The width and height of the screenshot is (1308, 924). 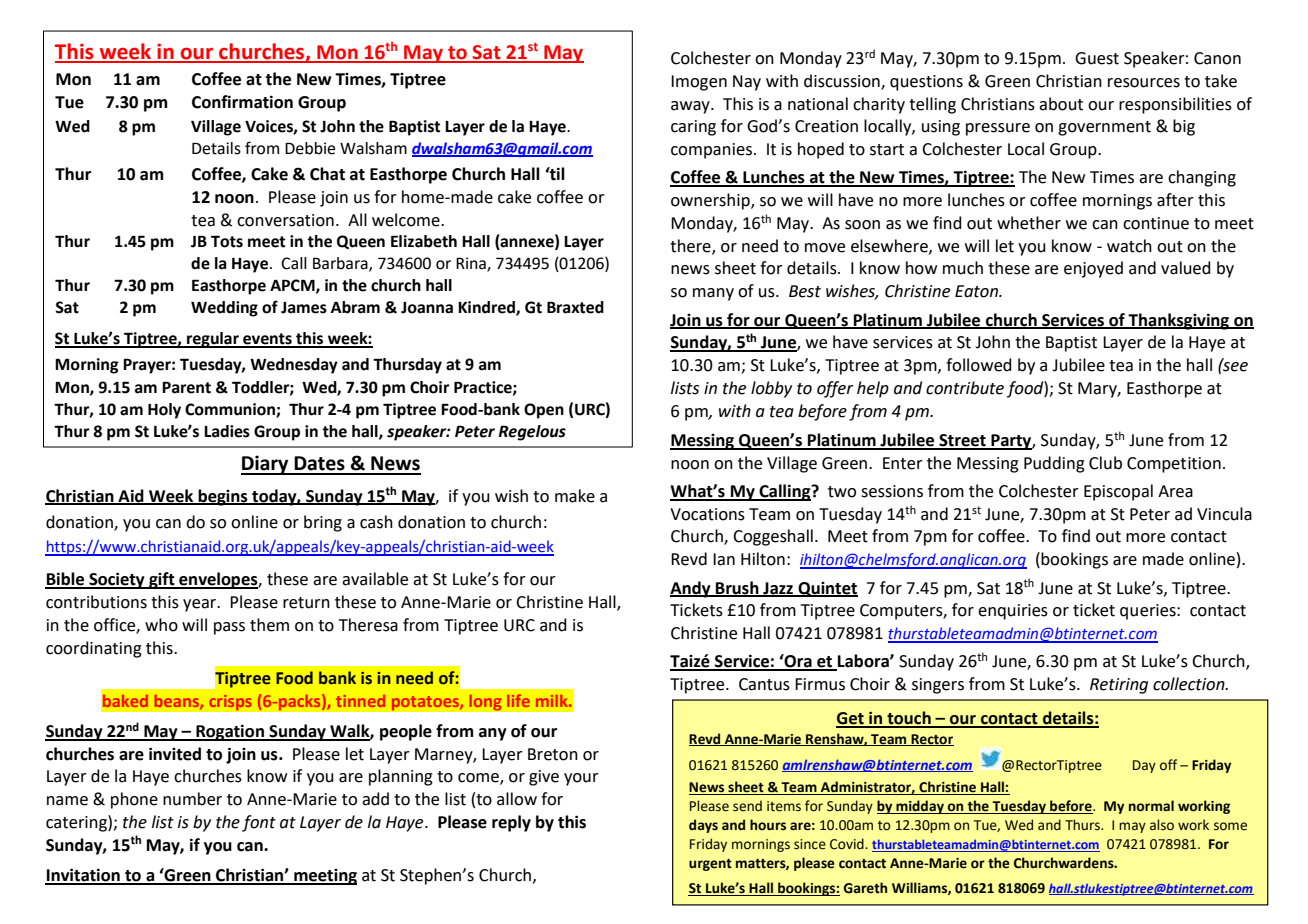 I want to click on contribute, so click(x=965, y=388).
